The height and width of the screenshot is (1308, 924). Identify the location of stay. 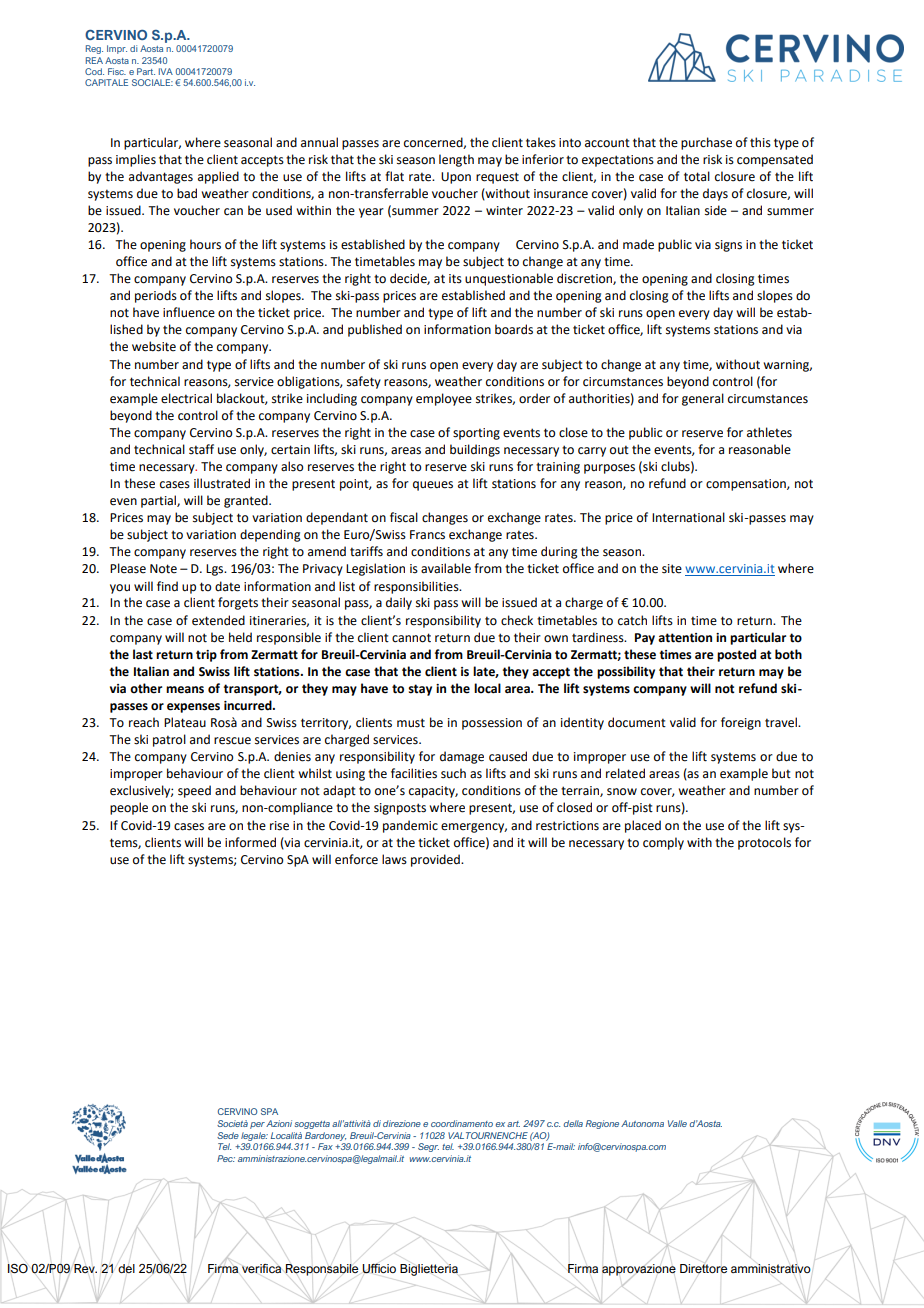
(420, 690).
